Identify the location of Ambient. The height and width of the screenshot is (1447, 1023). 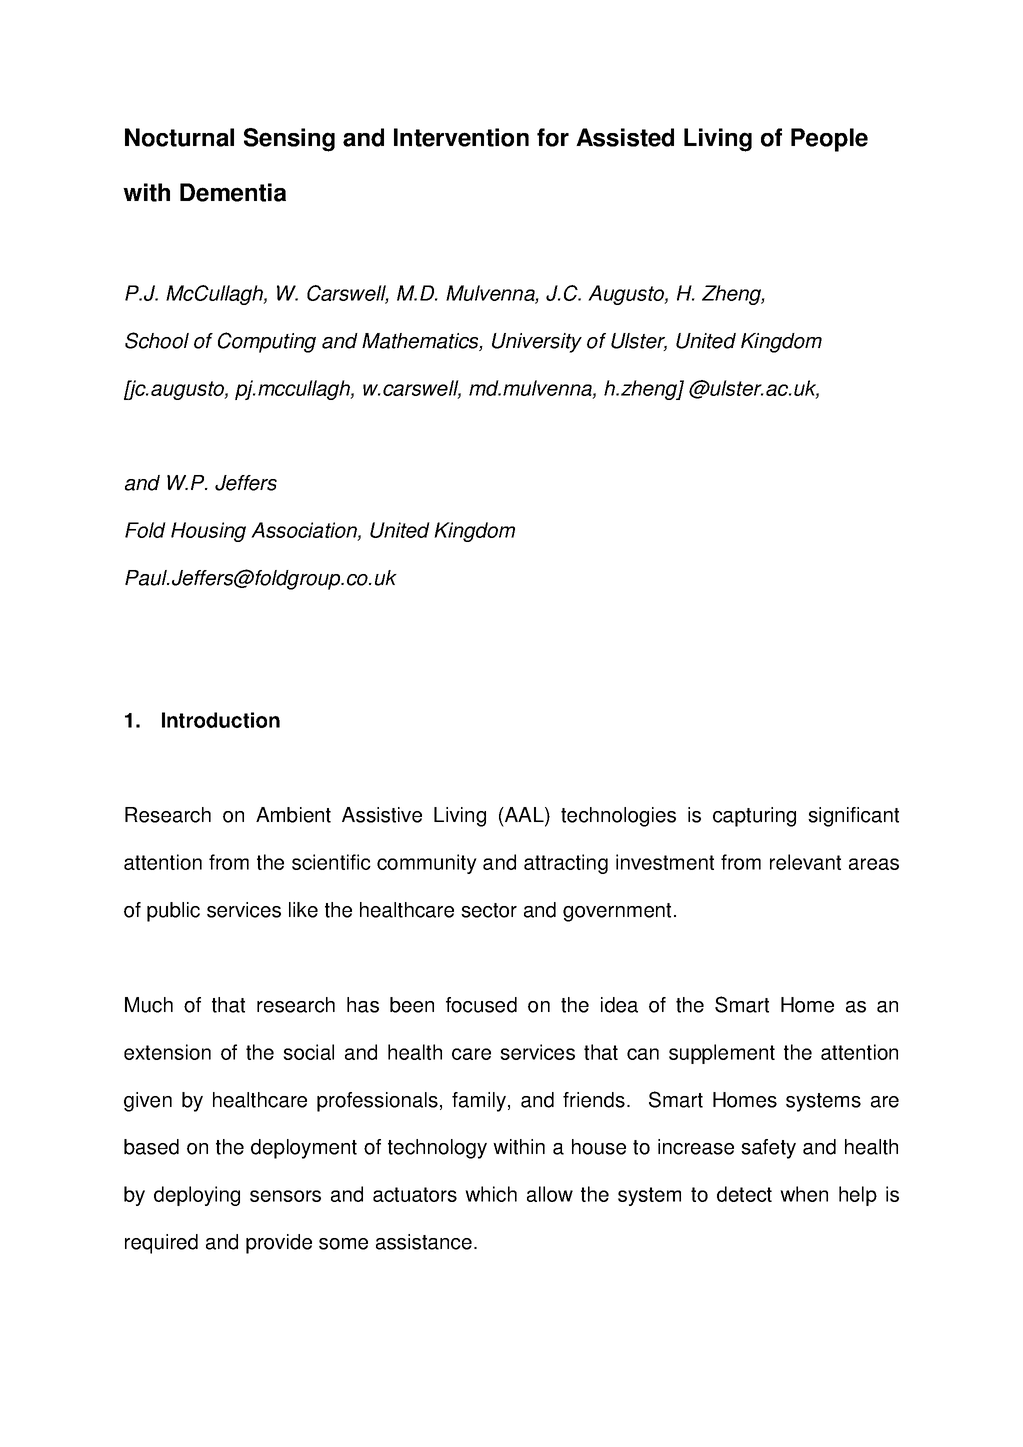
(293, 815).
